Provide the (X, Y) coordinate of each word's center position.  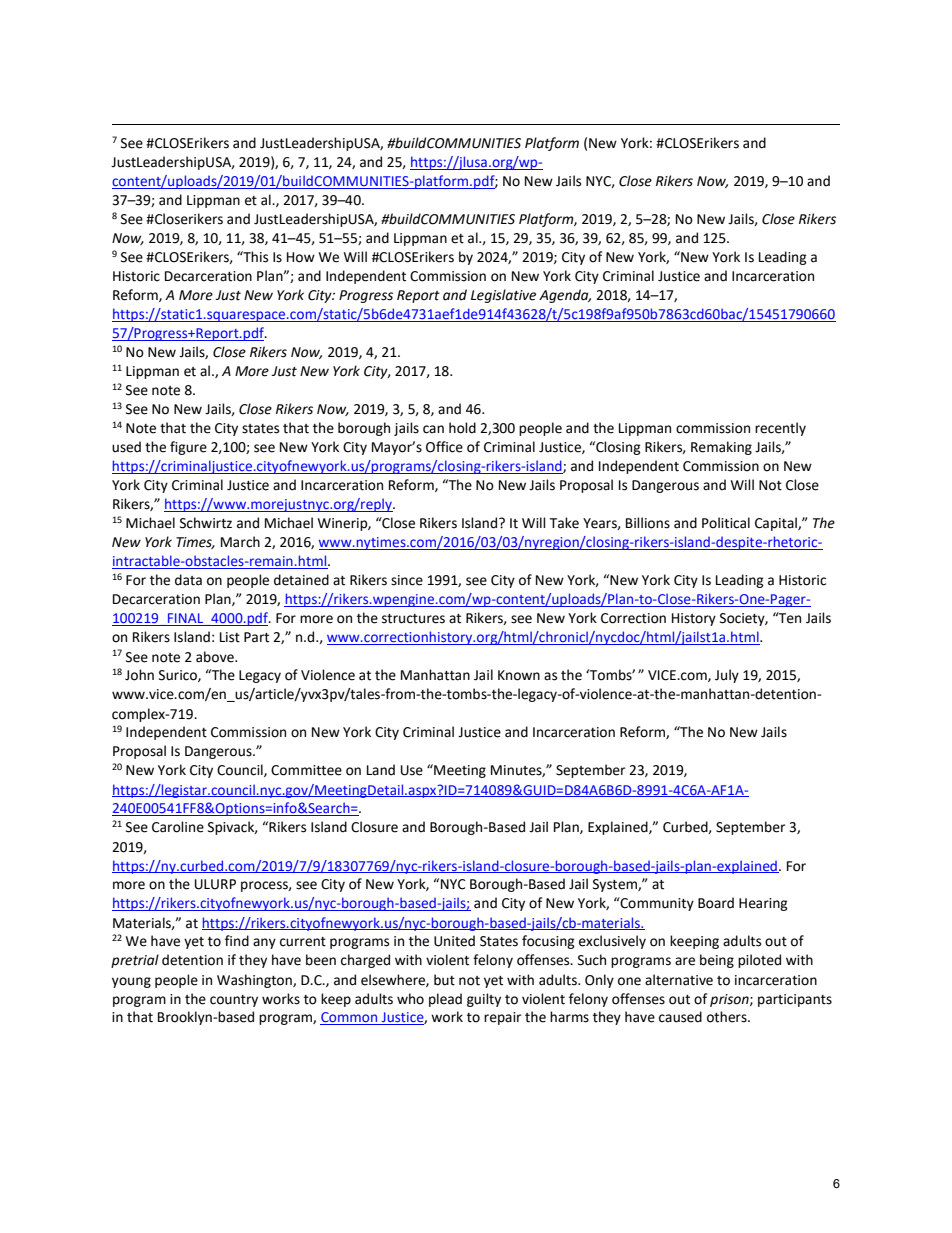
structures (413, 619)
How (301, 257)
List (230, 637)
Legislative (503, 296)
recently (780, 429)
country (234, 1001)
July (727, 676)
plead (445, 1000)
